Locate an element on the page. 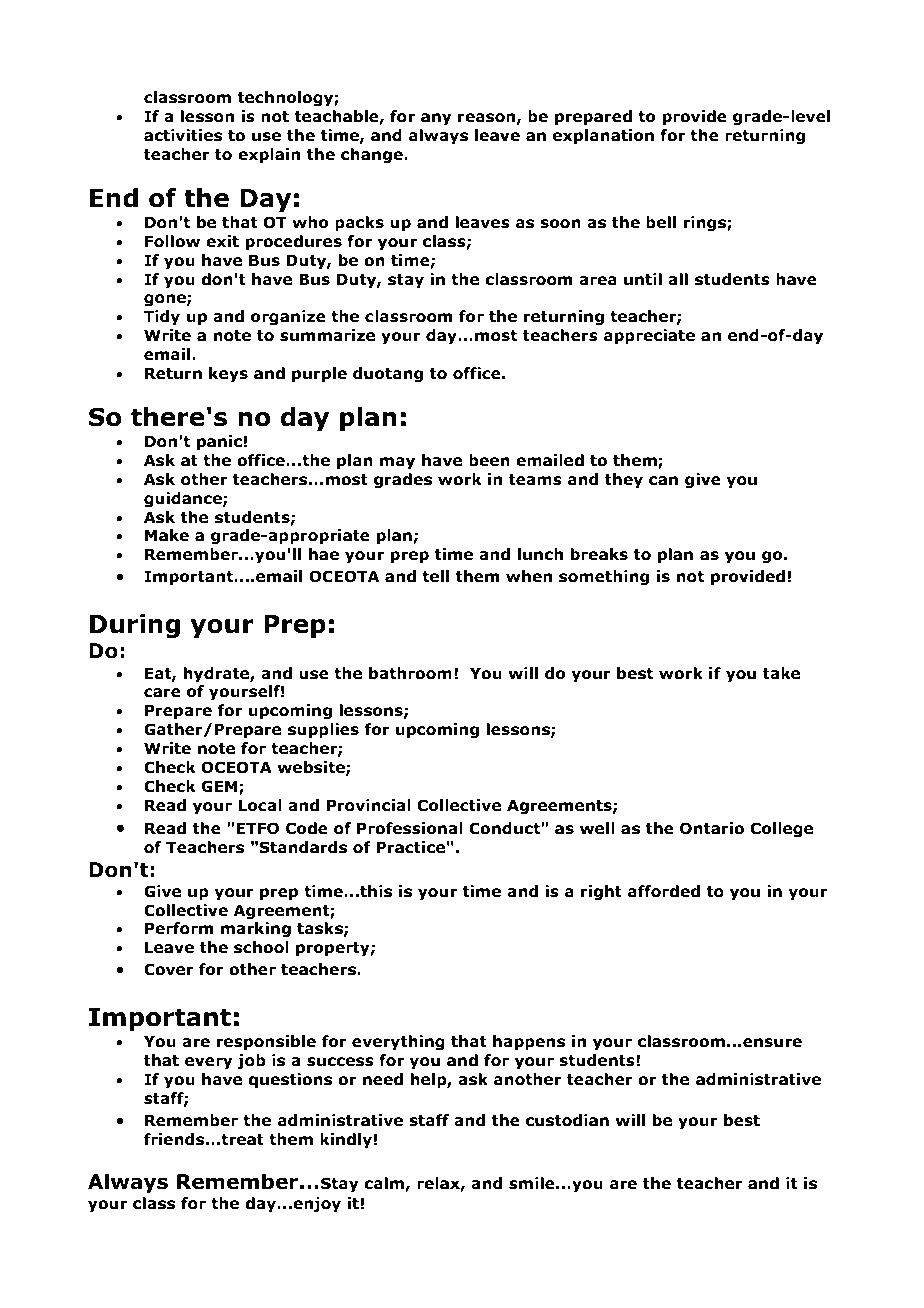 The width and height of the document is (924, 1308). job is located at coordinates (252, 1061).
